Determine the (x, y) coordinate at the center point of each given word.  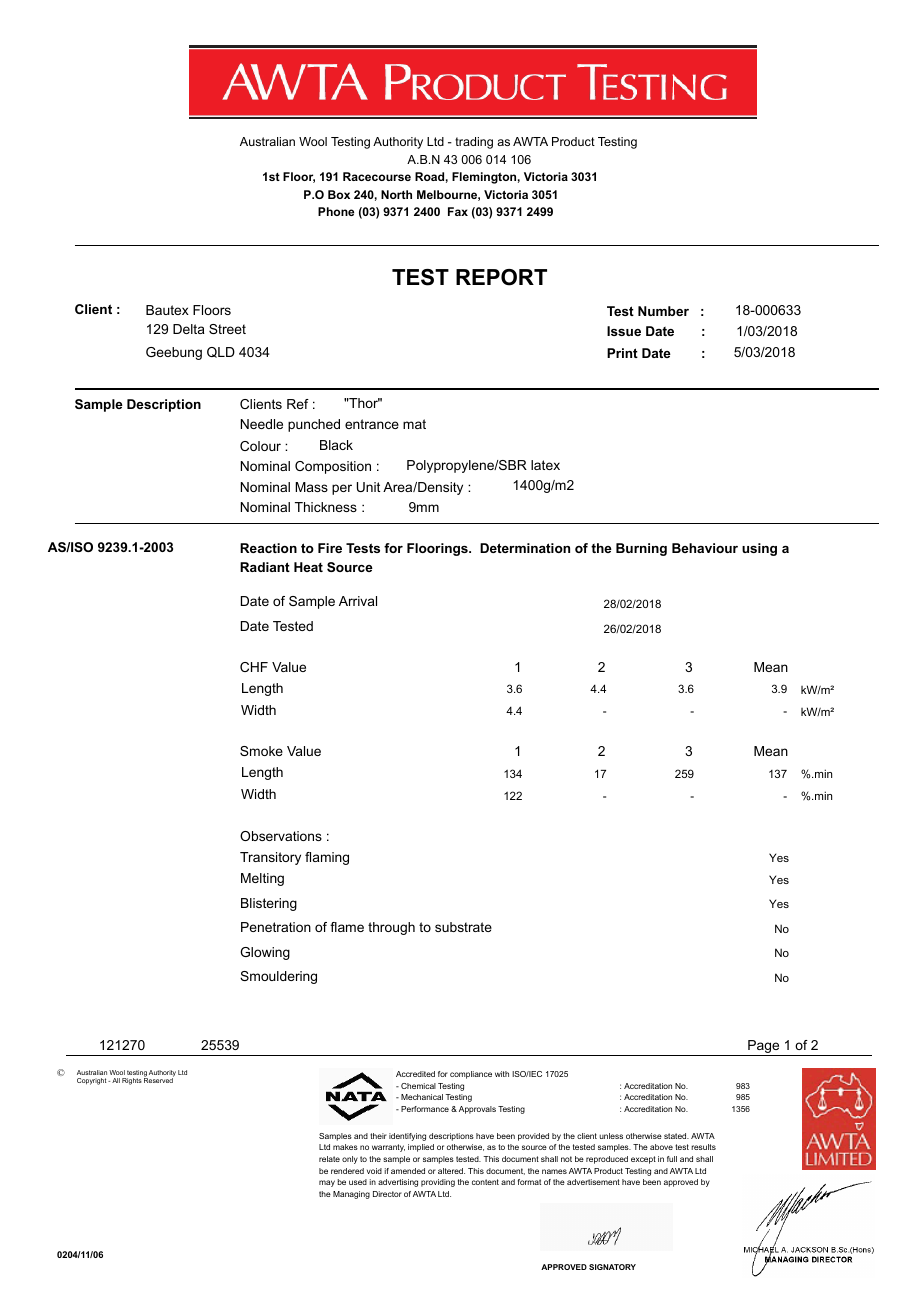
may (327, 1183)
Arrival (358, 601)
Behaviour (705, 548)
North (396, 194)
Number (663, 311)
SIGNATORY (612, 1267)
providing (438, 1183)
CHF (254, 667)
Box (339, 194)
